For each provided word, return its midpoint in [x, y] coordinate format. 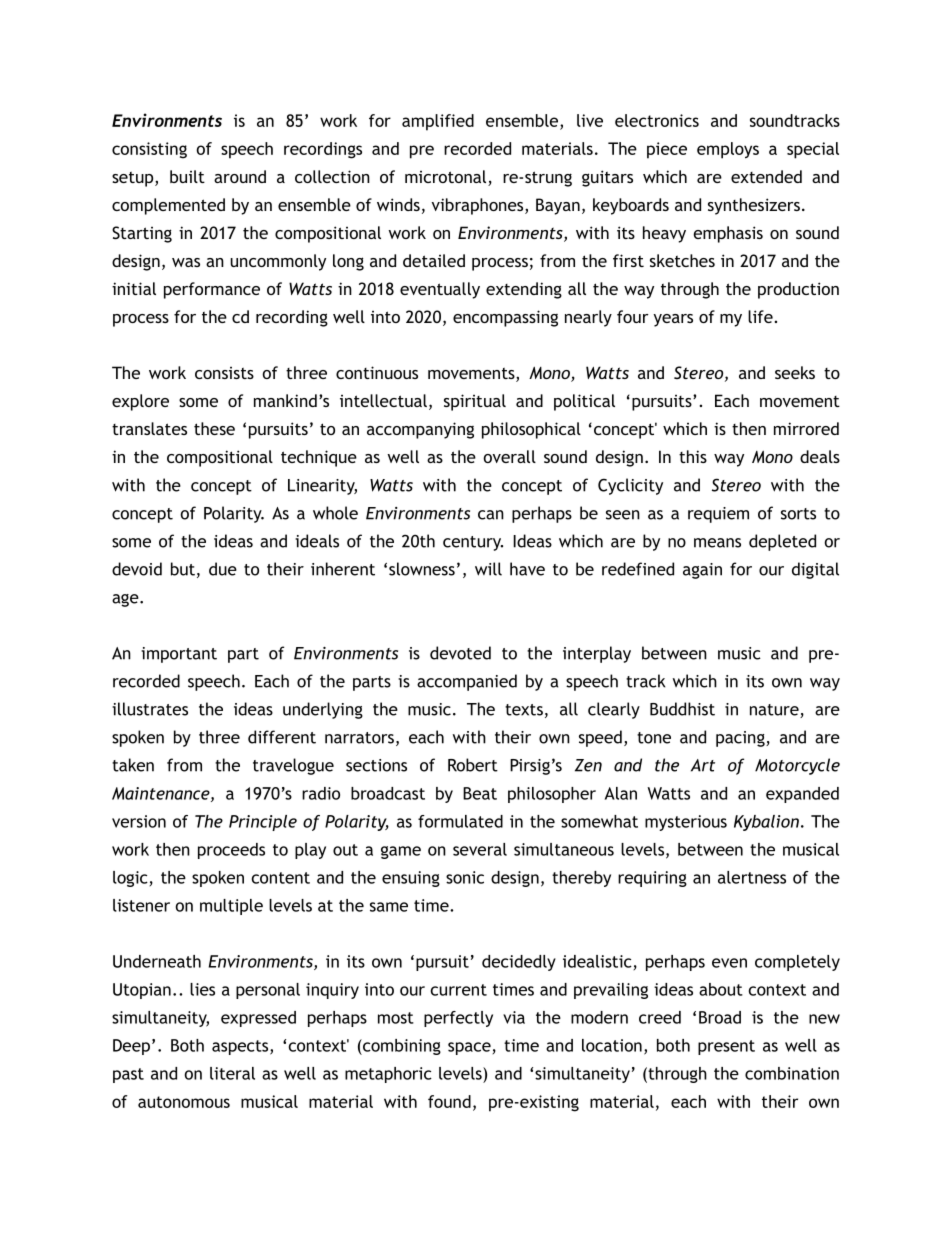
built [187, 176]
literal [232, 1073]
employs [728, 150]
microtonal [447, 178]
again [702, 571]
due [223, 569]
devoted [460, 653]
